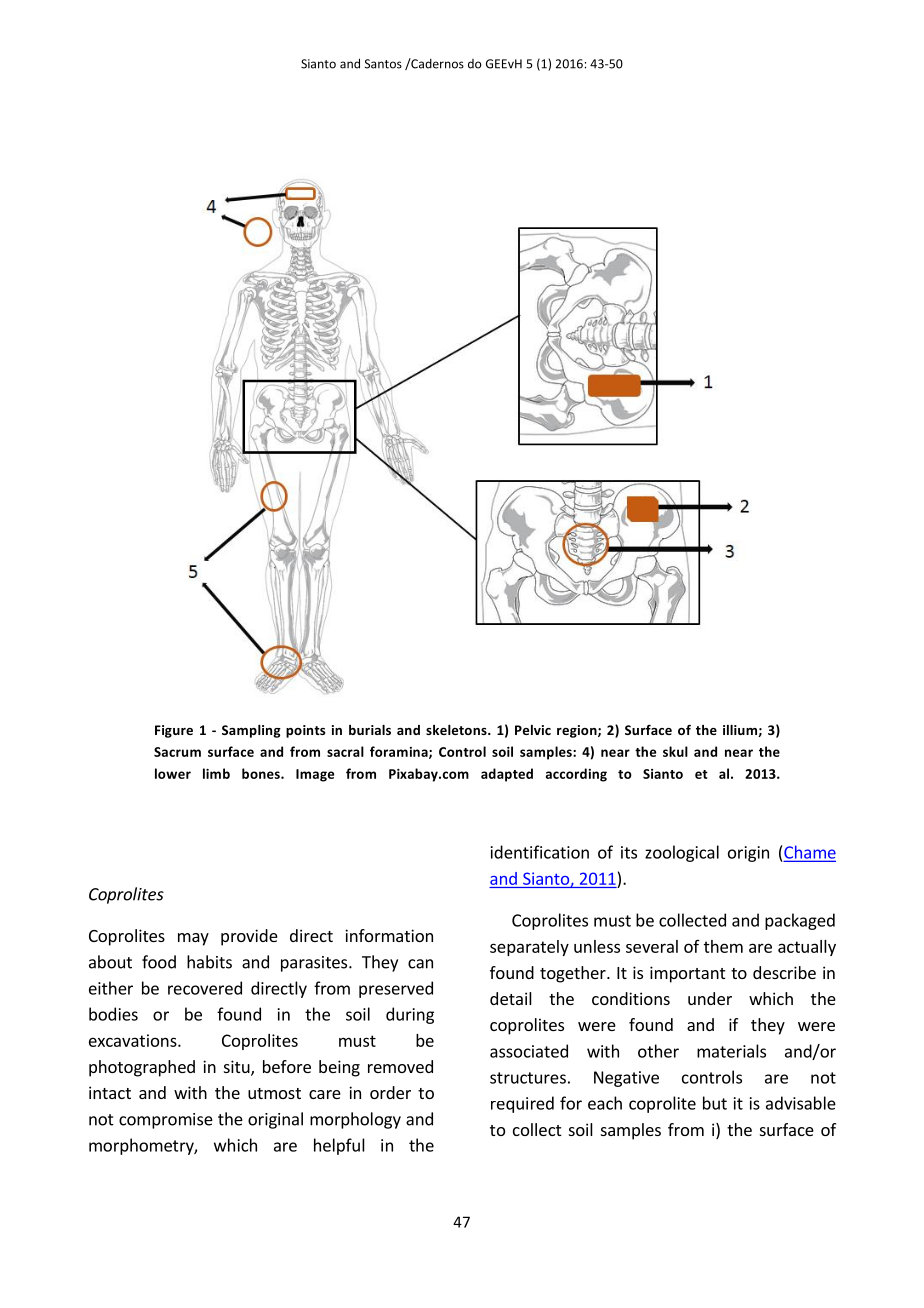 The image size is (924, 1308). Describe the element at coordinates (507, 775) in the page. I see `adapted` at that location.
